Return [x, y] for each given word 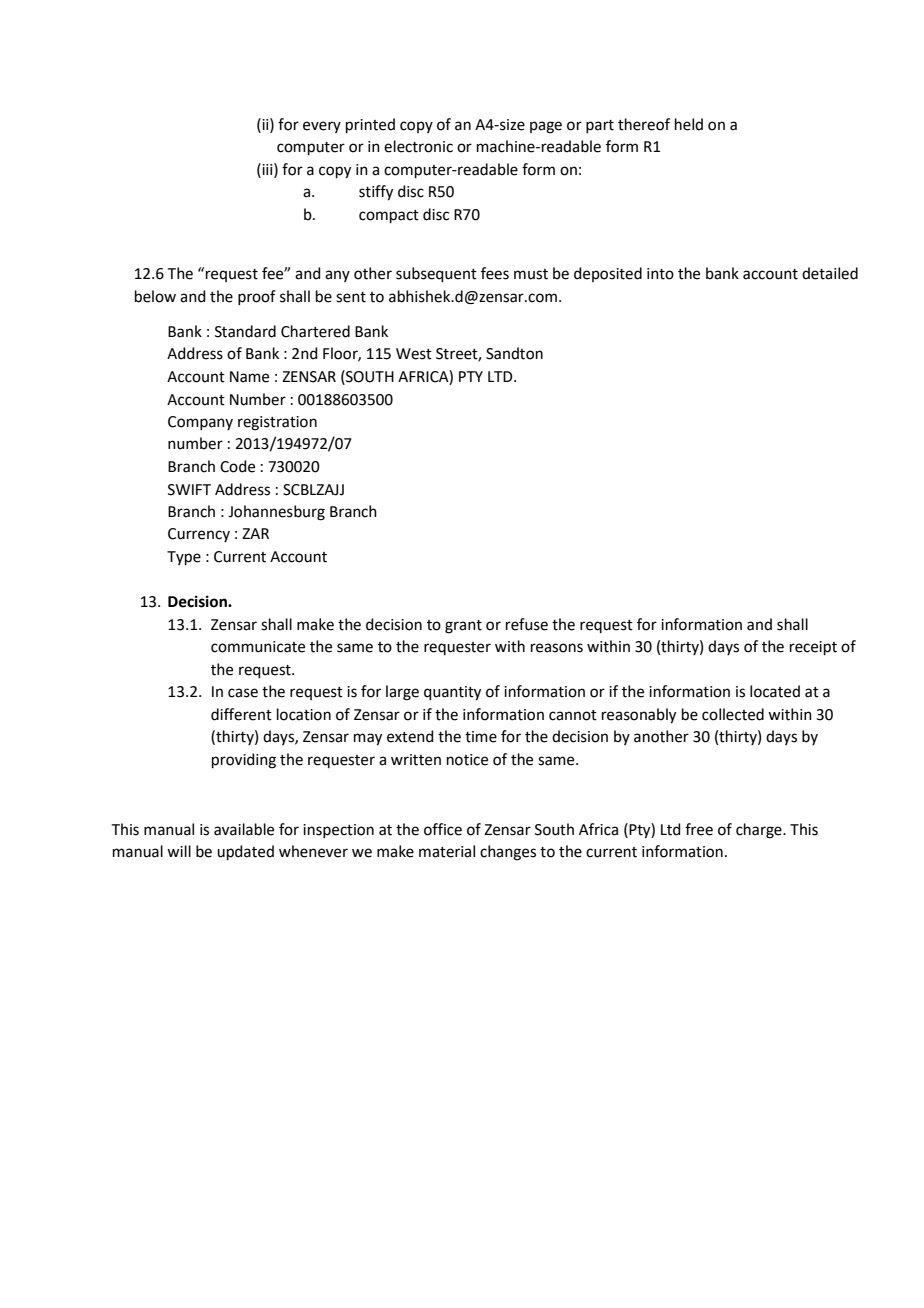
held [689, 124]
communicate [258, 647]
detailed [830, 273]
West [414, 354]
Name [249, 377]
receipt [813, 648]
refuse [527, 624]
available [244, 829]
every [322, 127]
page [546, 127]
